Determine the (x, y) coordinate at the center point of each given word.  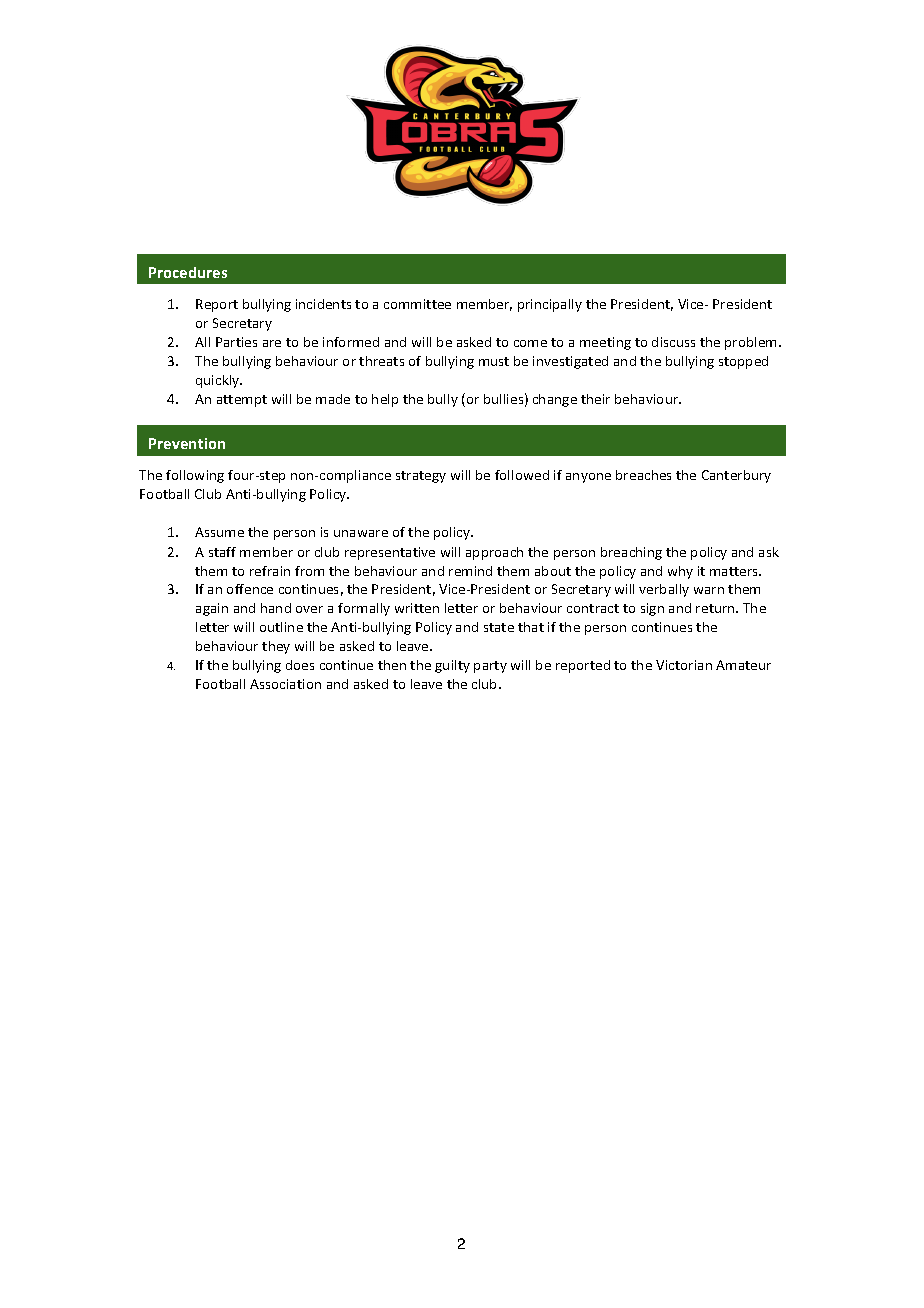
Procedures (188, 272)
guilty (452, 666)
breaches (643, 475)
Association (285, 684)
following (195, 476)
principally (550, 305)
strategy (421, 477)
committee (417, 304)
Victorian (684, 665)
